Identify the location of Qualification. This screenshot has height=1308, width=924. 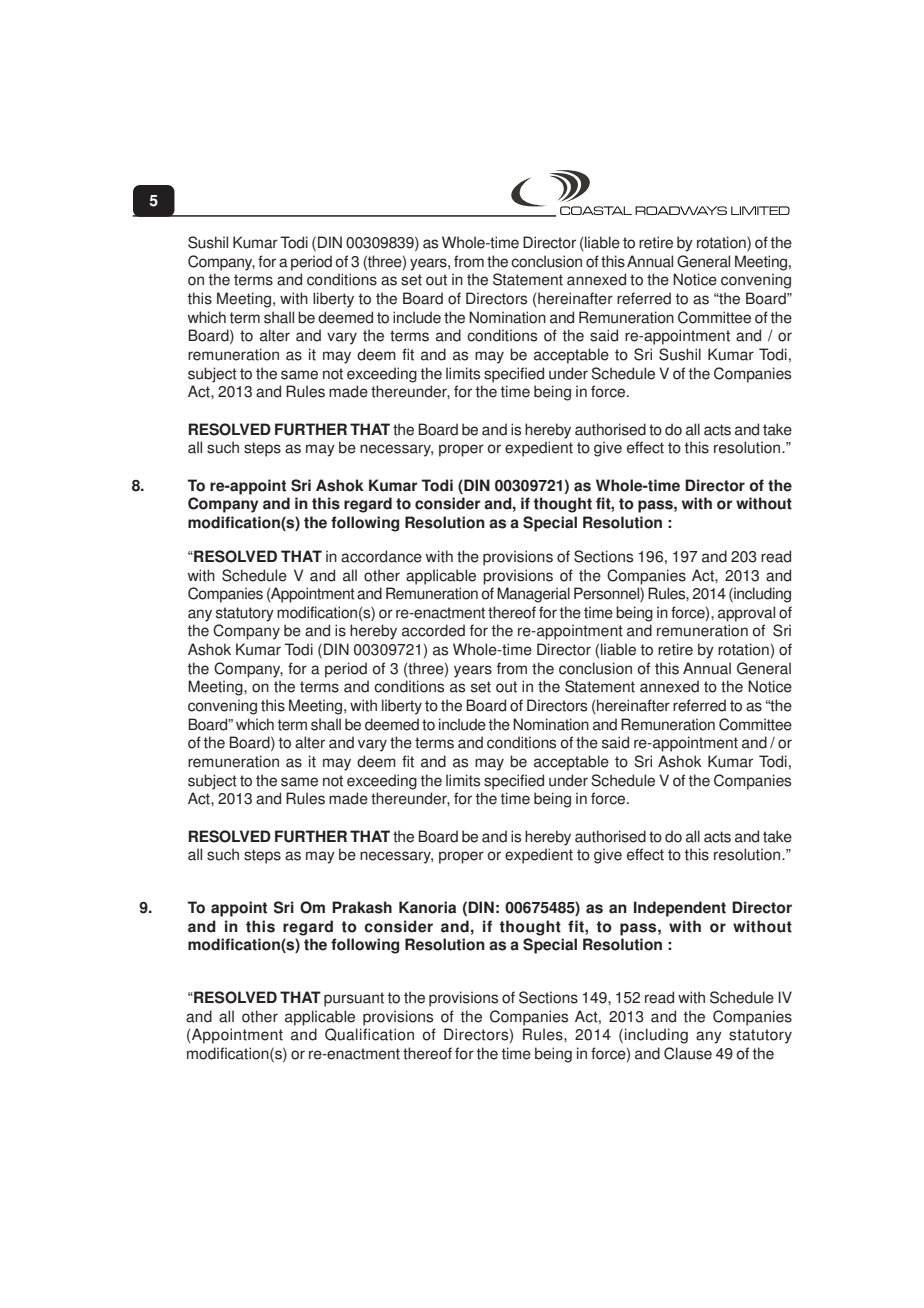
(369, 1034).
